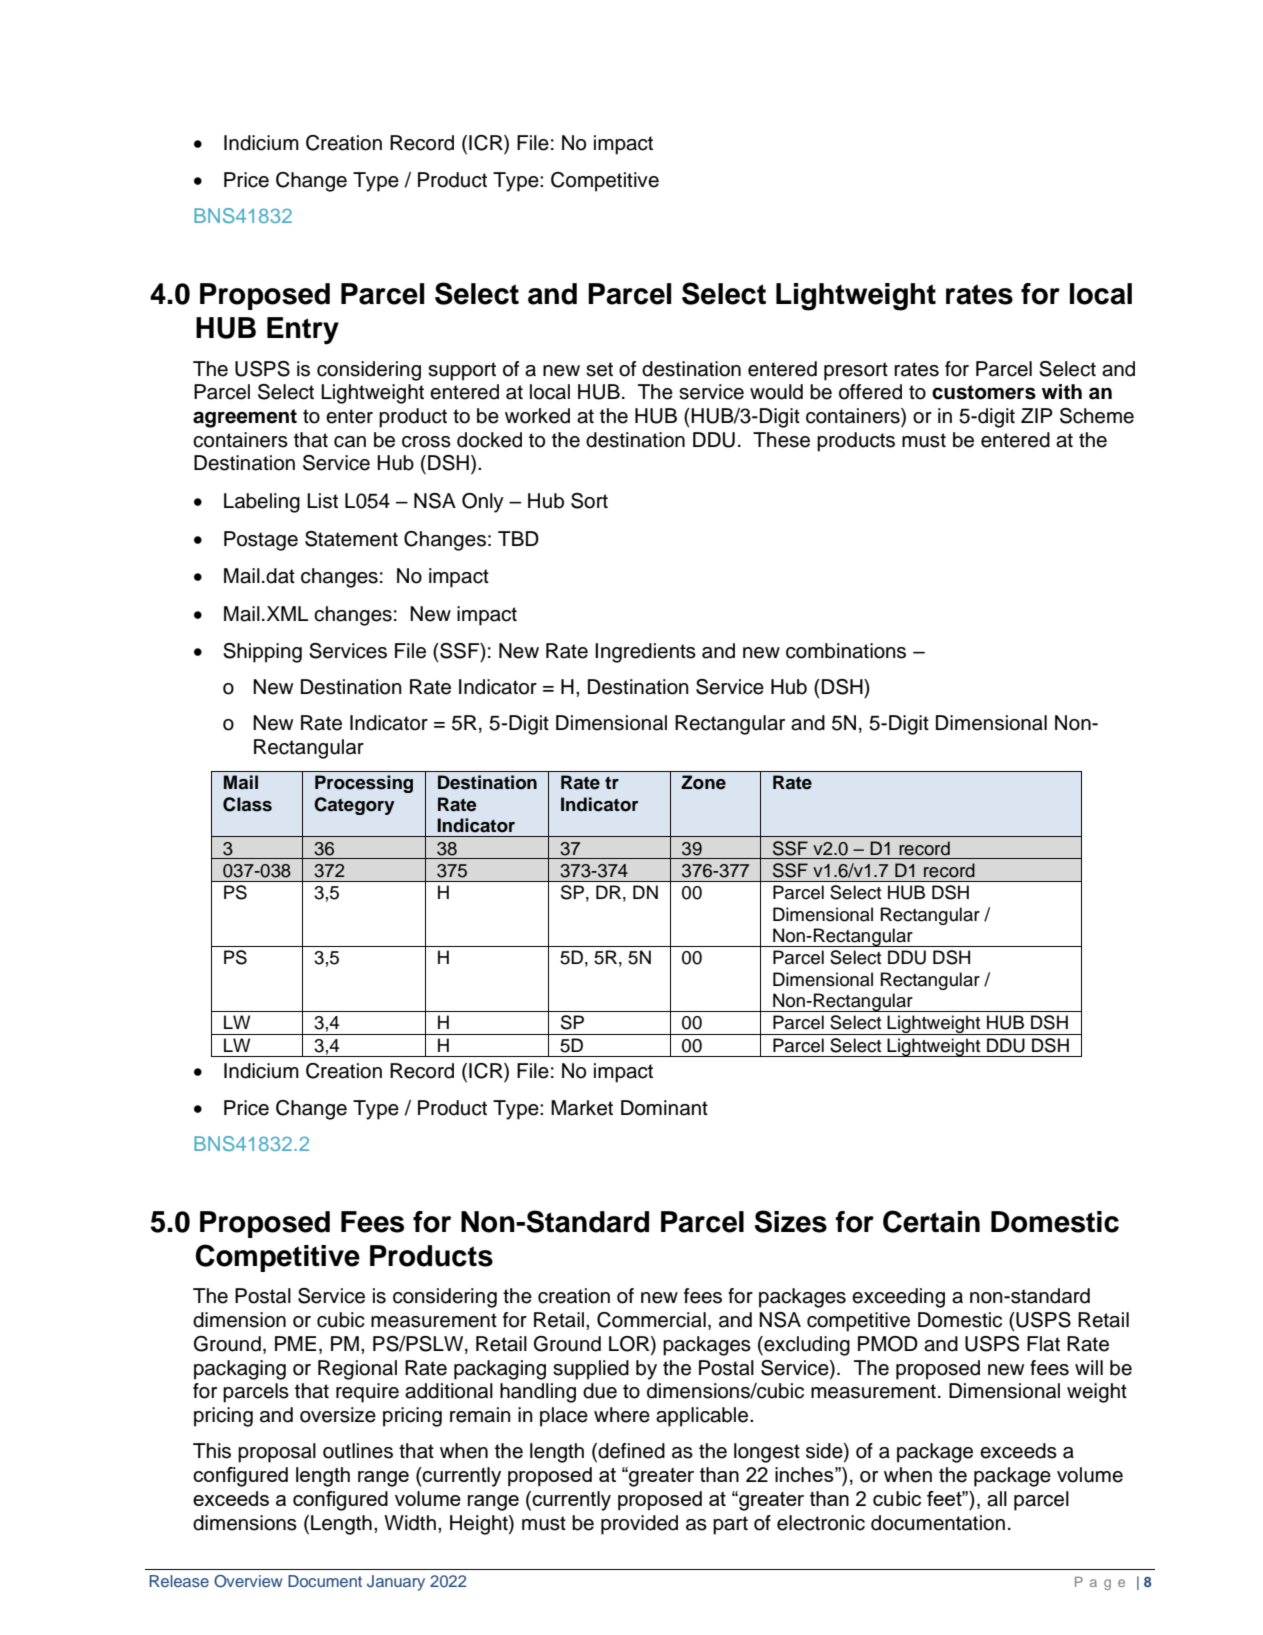 The height and width of the screenshot is (1635, 1263). I want to click on Class, so click(247, 804).
